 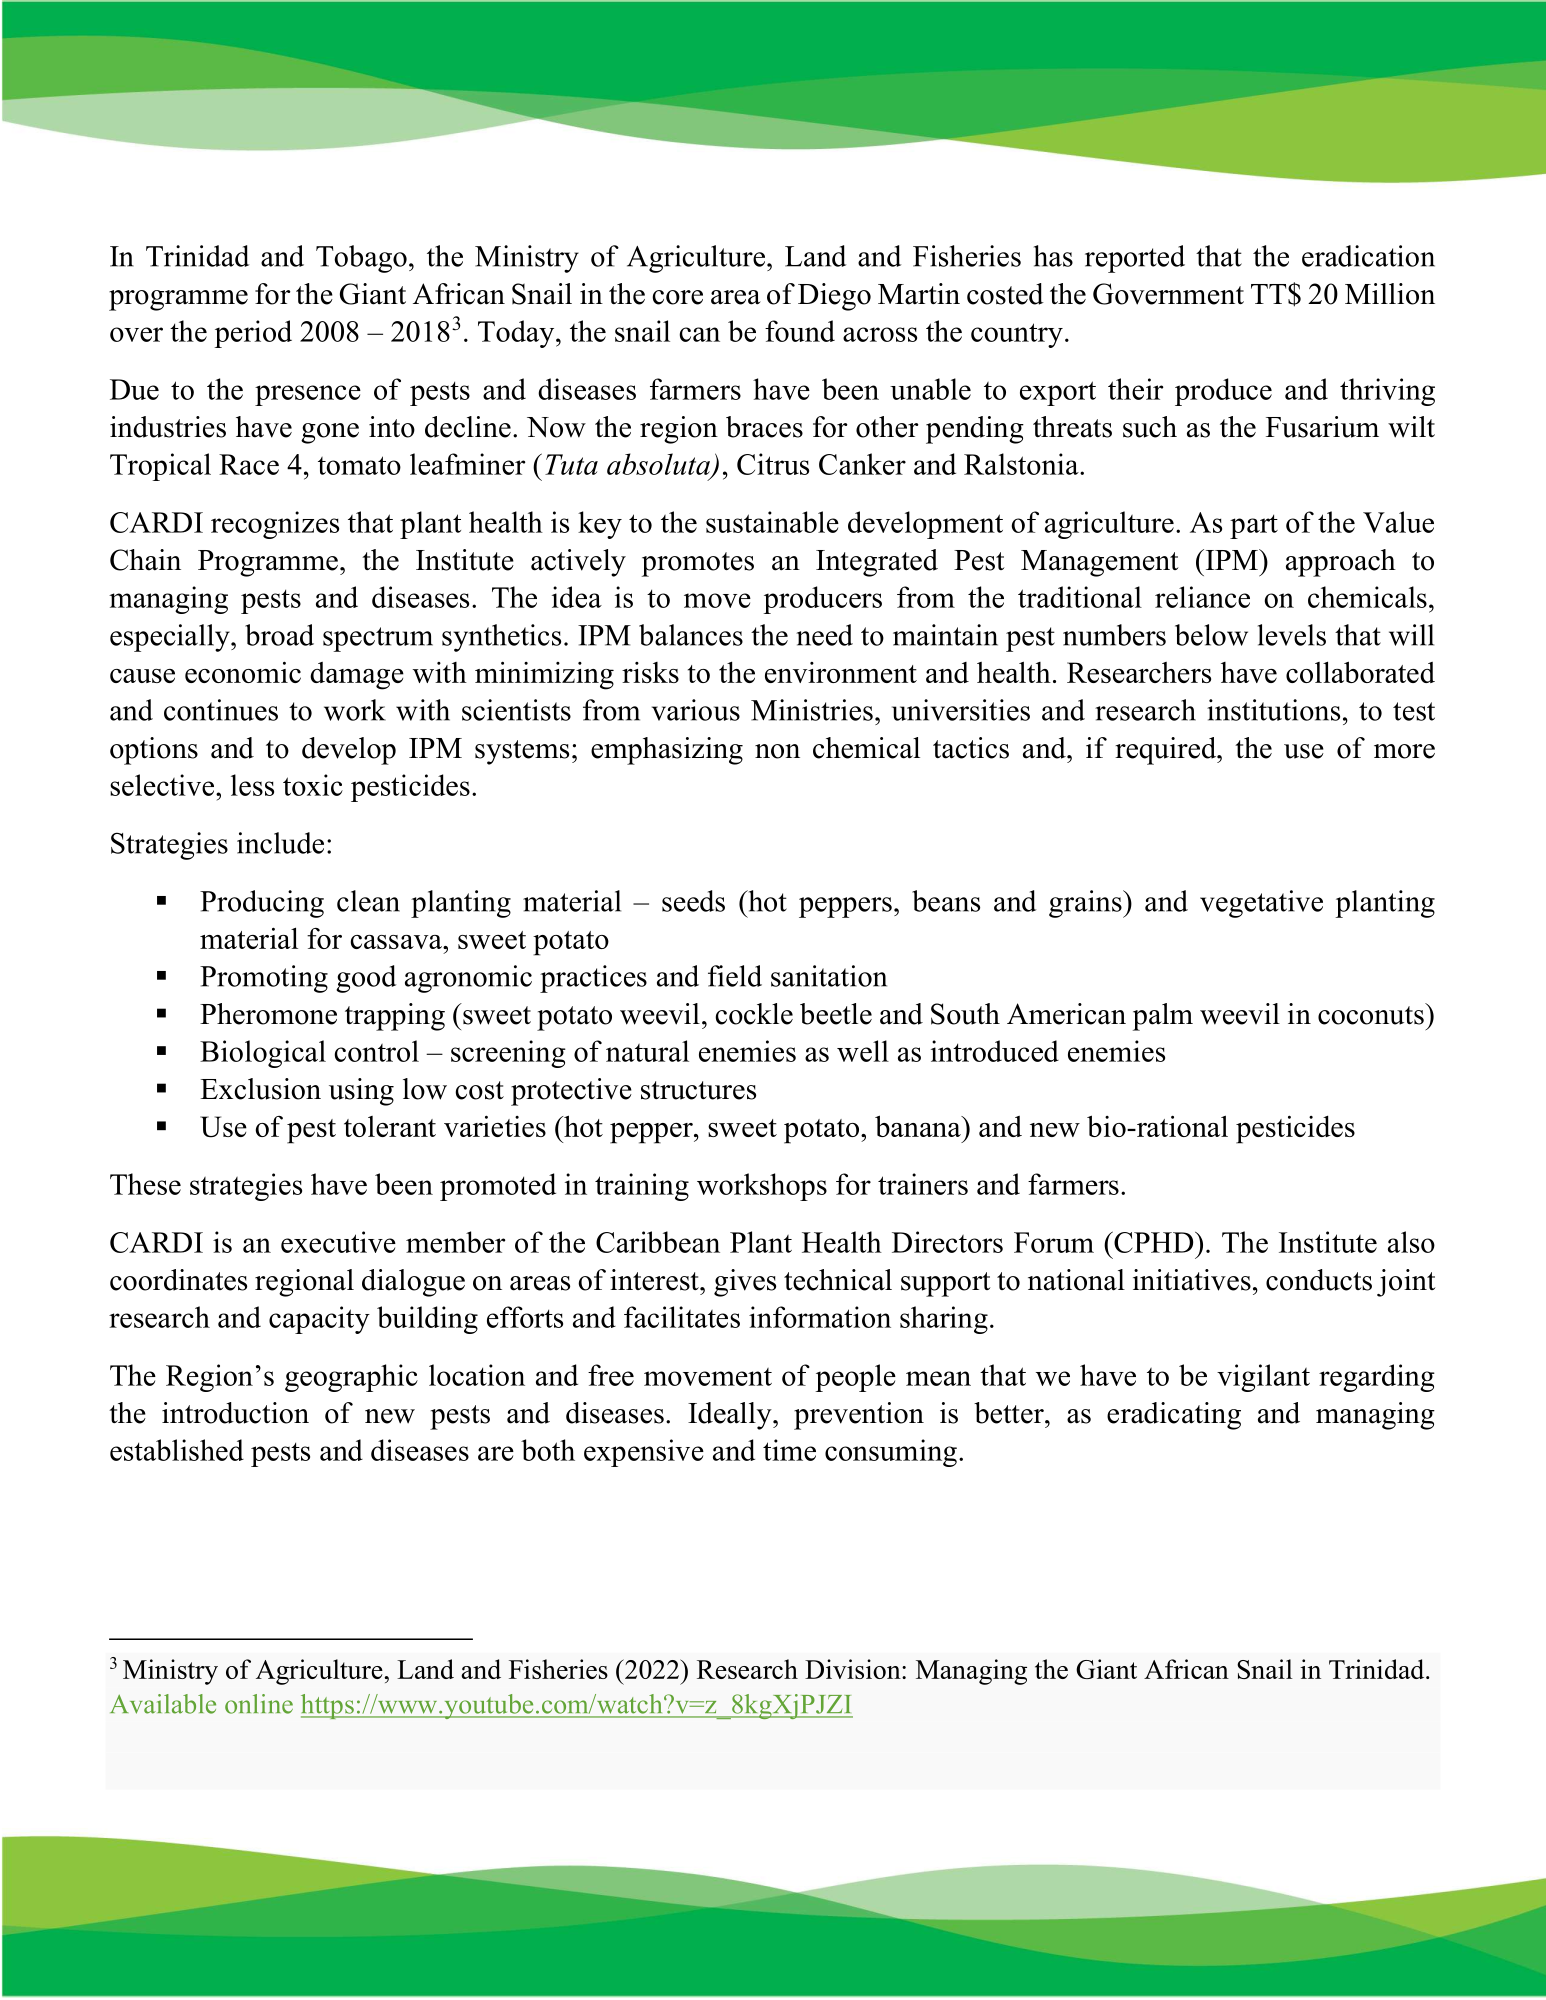 I want to click on institutions, so click(x=1273, y=710).
